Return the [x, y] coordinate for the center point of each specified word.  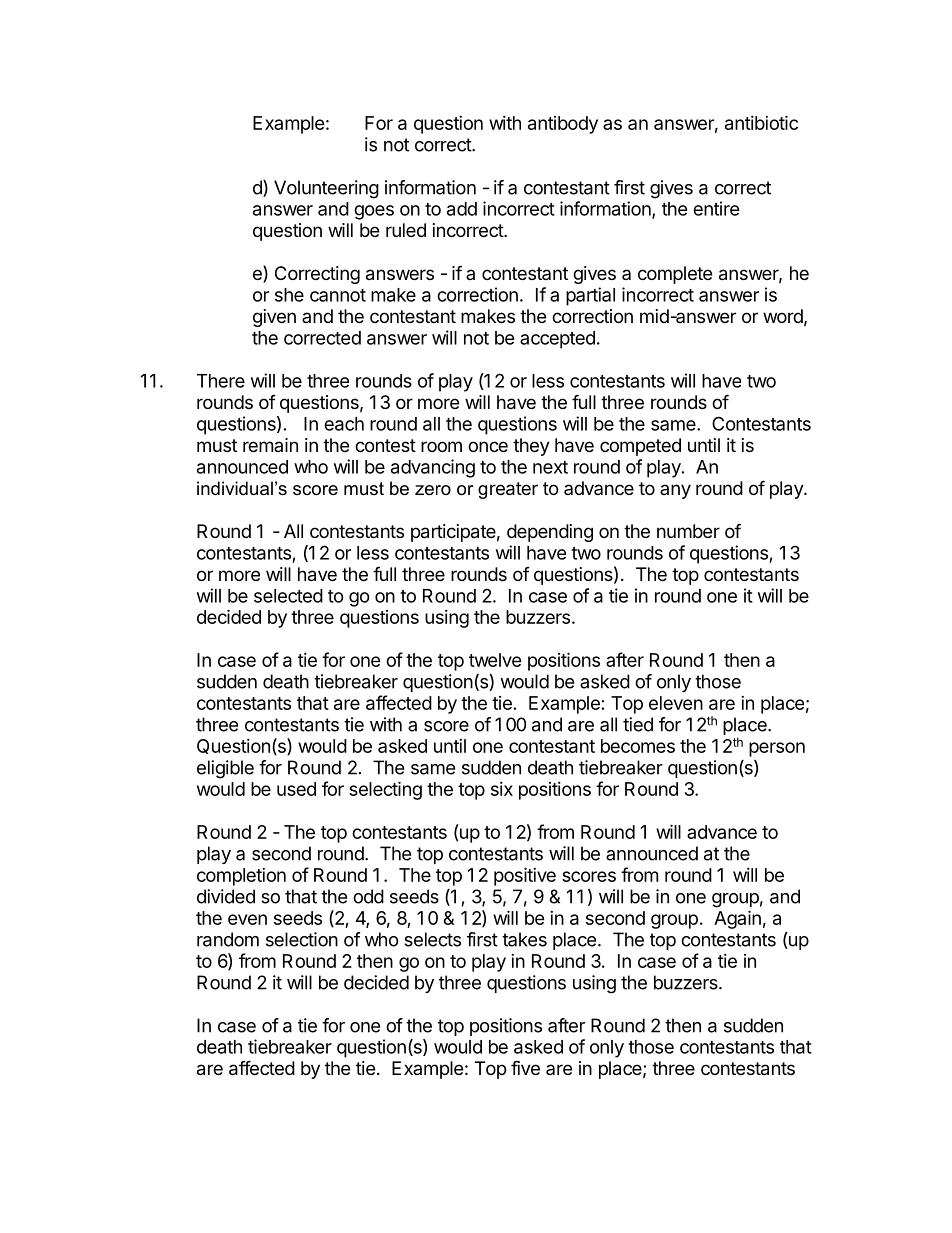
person [777, 749]
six [502, 789]
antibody [563, 125]
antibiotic [761, 122]
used [296, 789]
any [675, 491]
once [488, 446]
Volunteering [326, 189]
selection [302, 939]
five [525, 1067]
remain [270, 445]
